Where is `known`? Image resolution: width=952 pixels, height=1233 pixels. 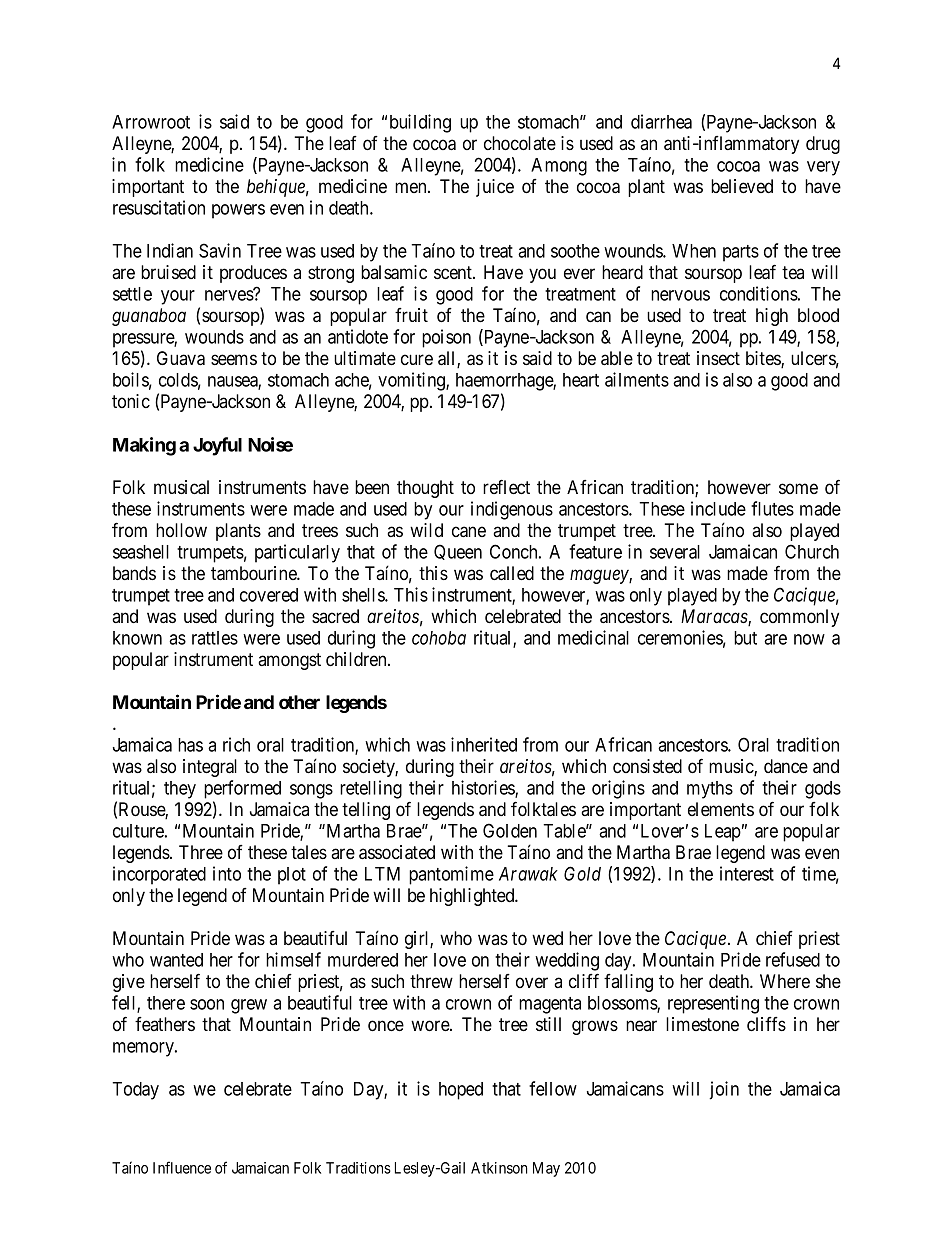 known is located at coordinates (137, 638).
